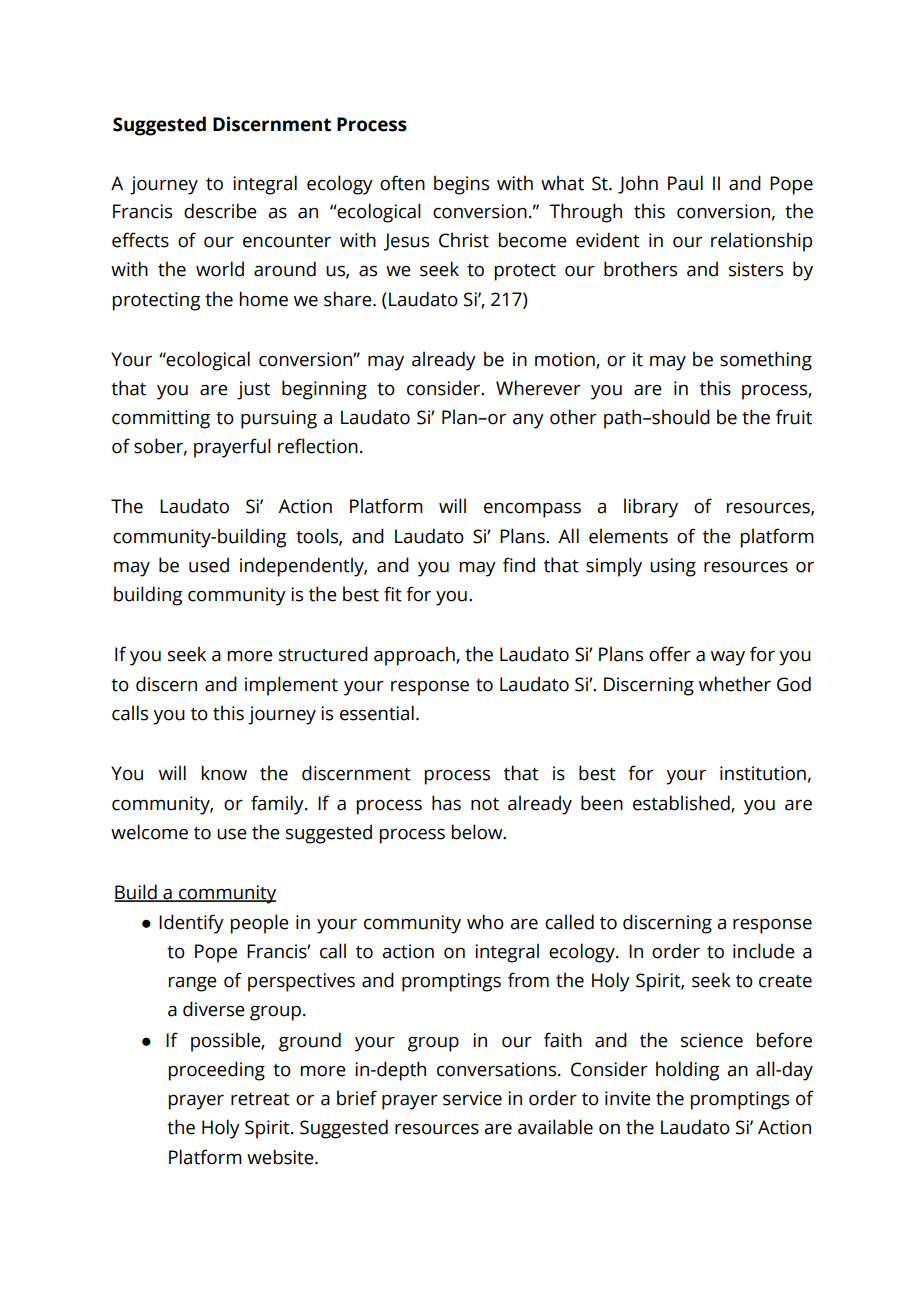 This screenshot has height=1307, width=924. Describe the element at coordinates (220, 211) in the screenshot. I see `describe` at that location.
